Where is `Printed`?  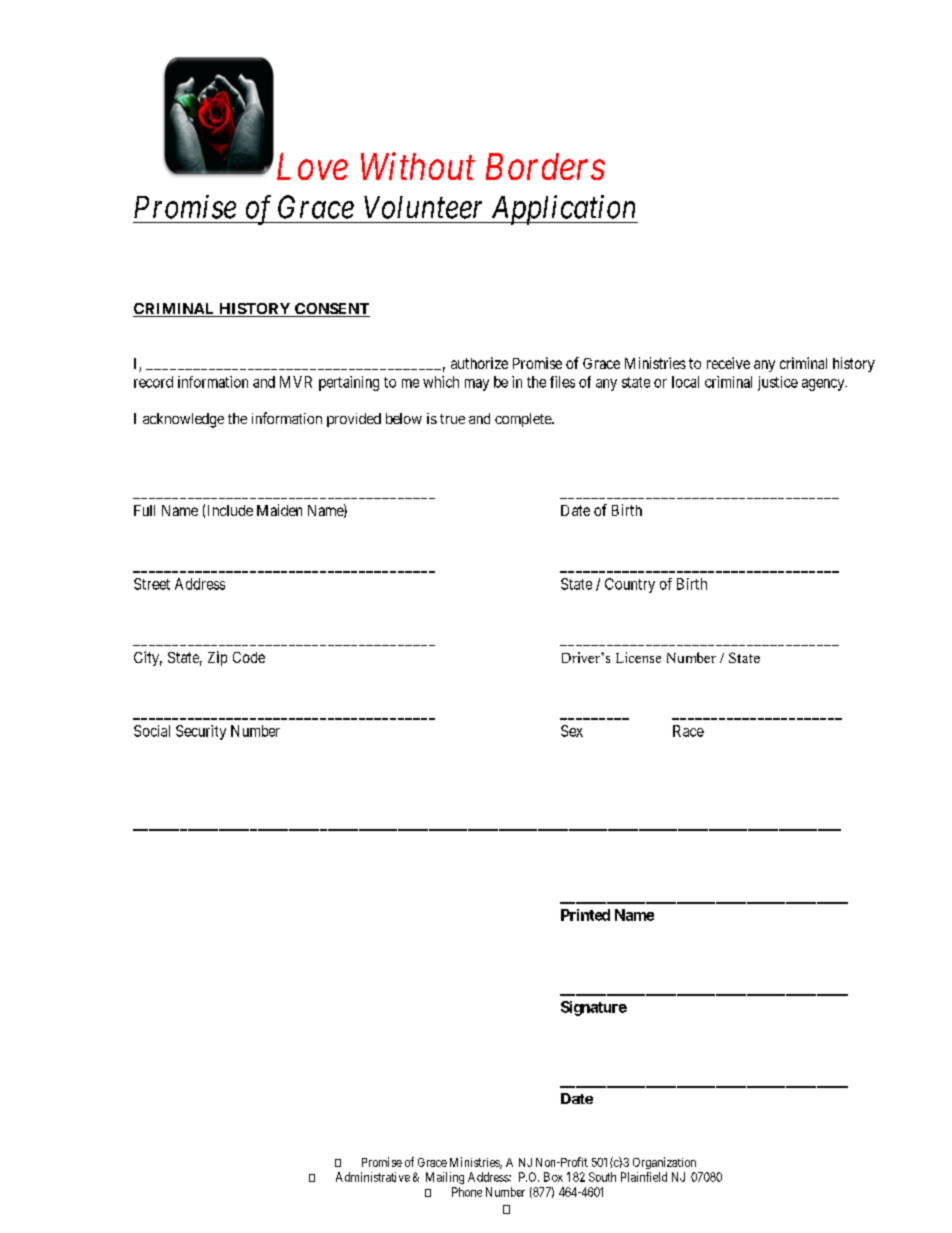 Printed is located at coordinates (585, 915).
